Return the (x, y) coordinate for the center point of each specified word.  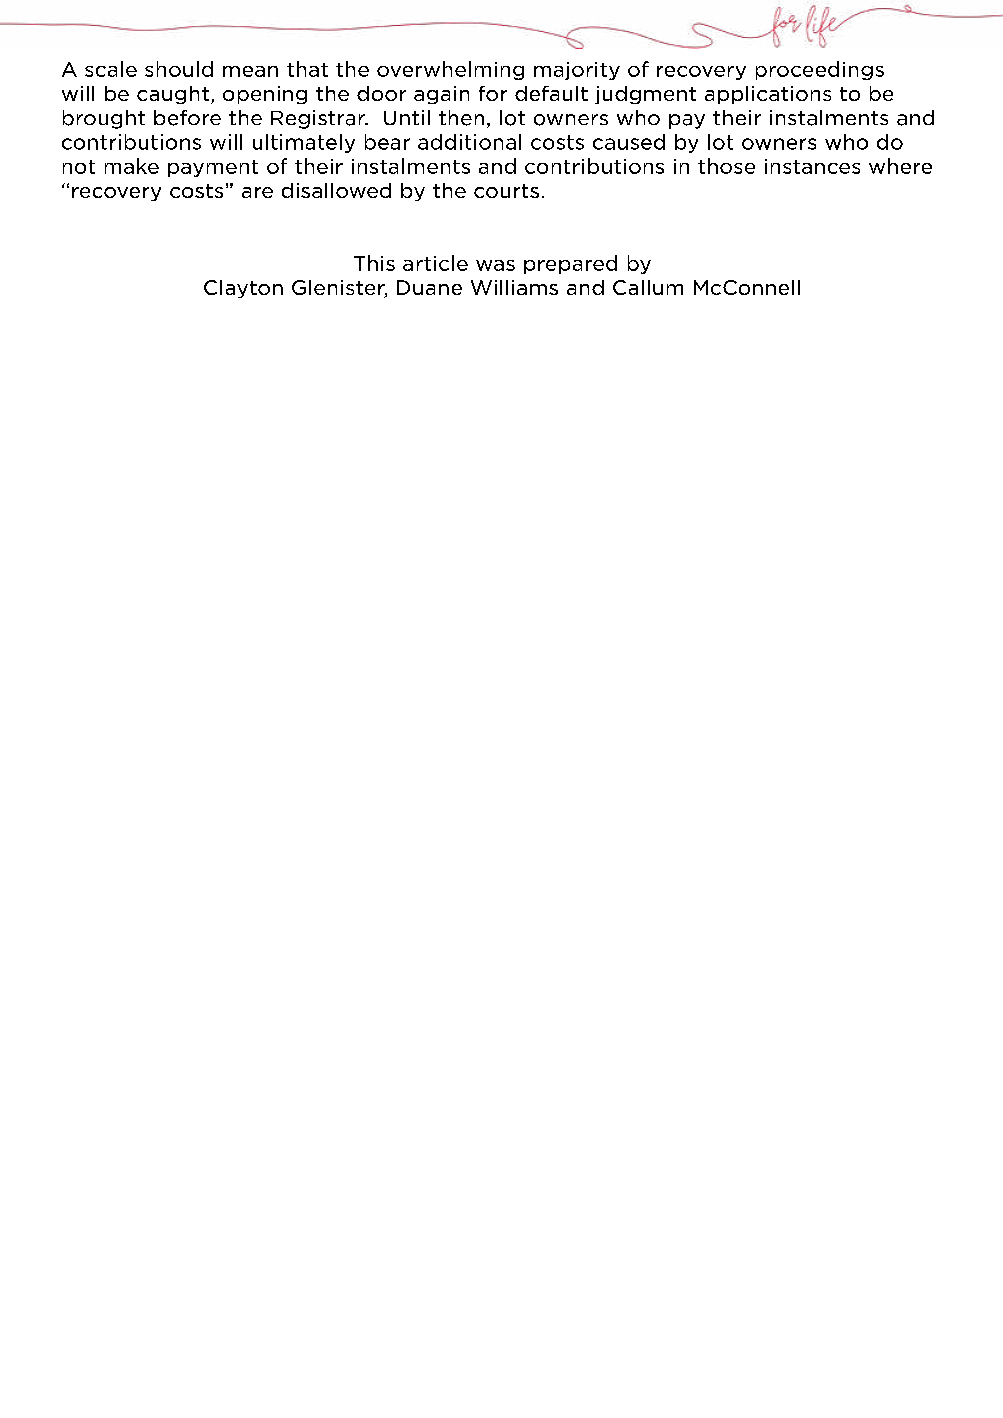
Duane (429, 287)
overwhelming (450, 70)
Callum (648, 287)
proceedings (820, 70)
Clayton (243, 289)
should (179, 69)
